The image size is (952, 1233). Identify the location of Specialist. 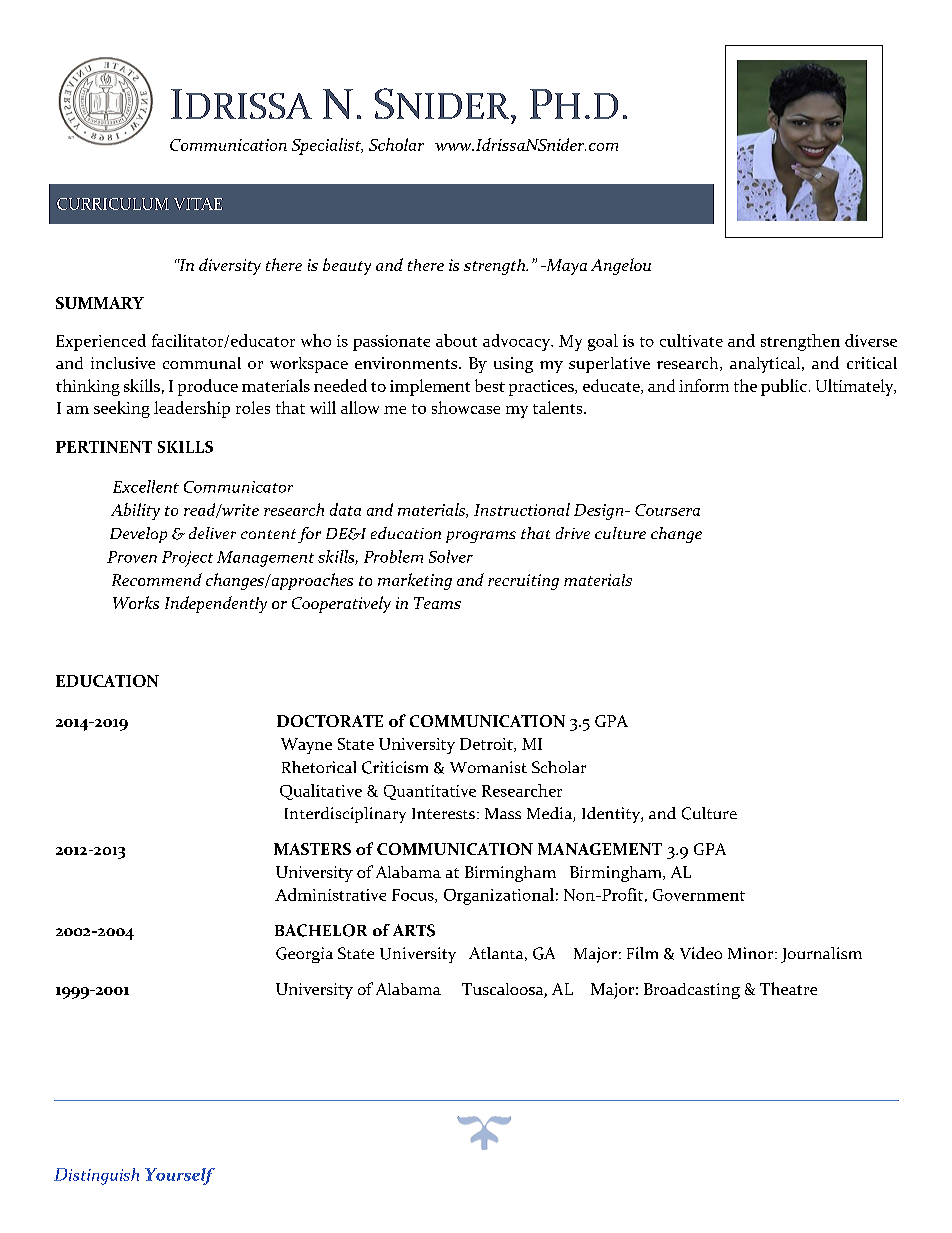
(327, 146).
